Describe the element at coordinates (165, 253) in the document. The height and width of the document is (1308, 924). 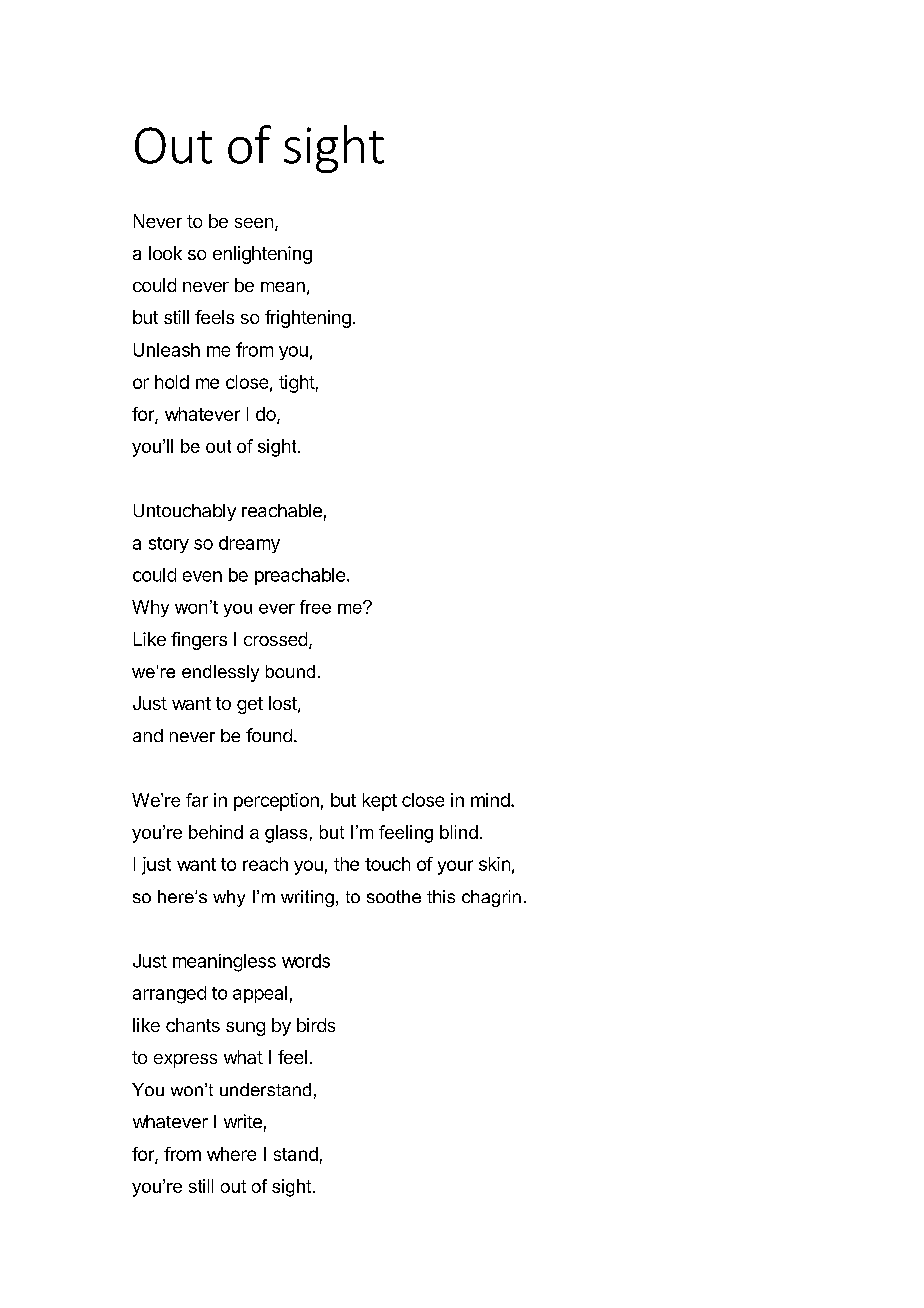
I see `look` at that location.
